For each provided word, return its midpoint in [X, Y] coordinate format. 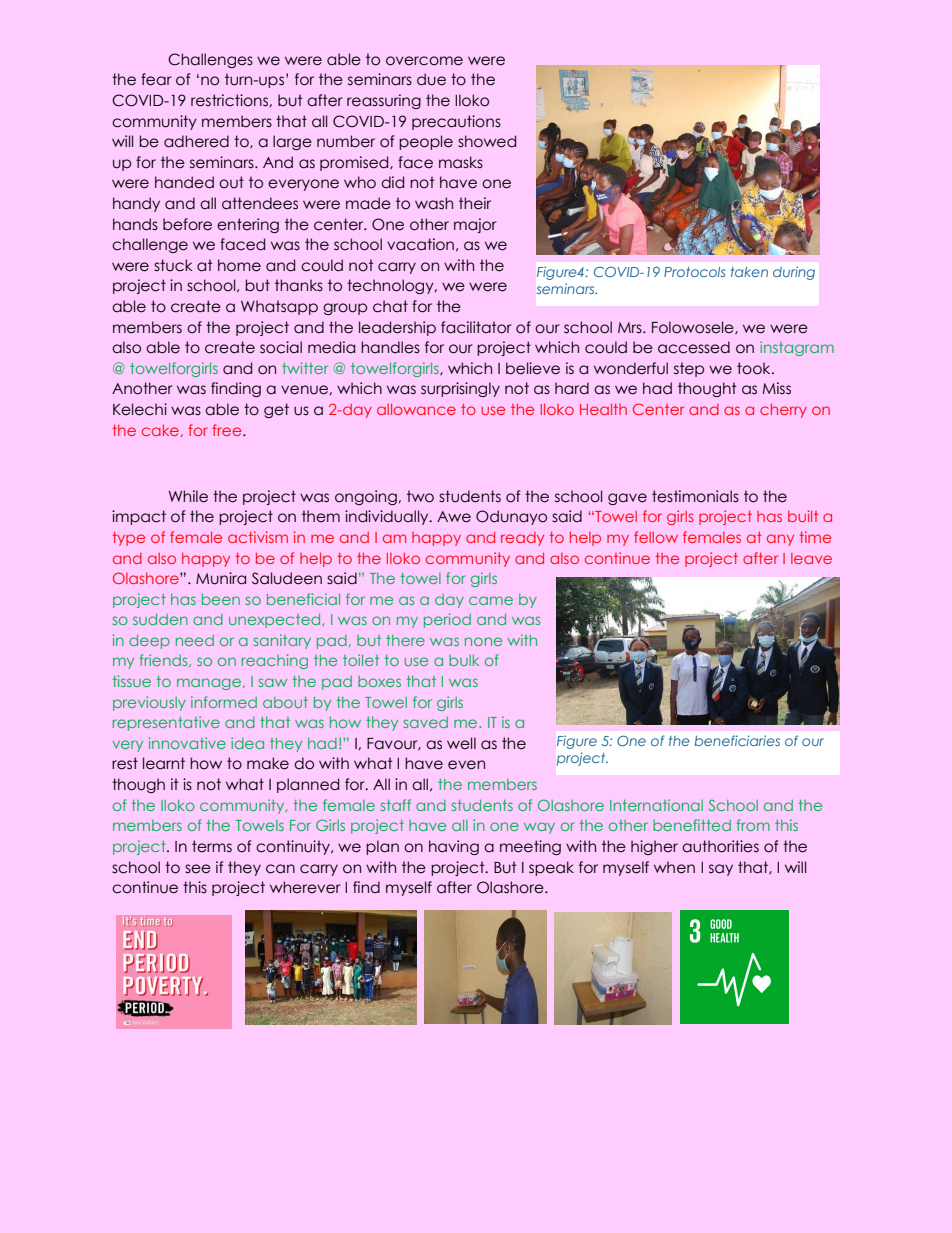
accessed [694, 347]
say [721, 870]
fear [156, 79]
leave [811, 558]
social [281, 347]
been [221, 599]
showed [487, 141]
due [431, 79]
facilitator [476, 327]
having [454, 847]
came [491, 600]
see [198, 869]
